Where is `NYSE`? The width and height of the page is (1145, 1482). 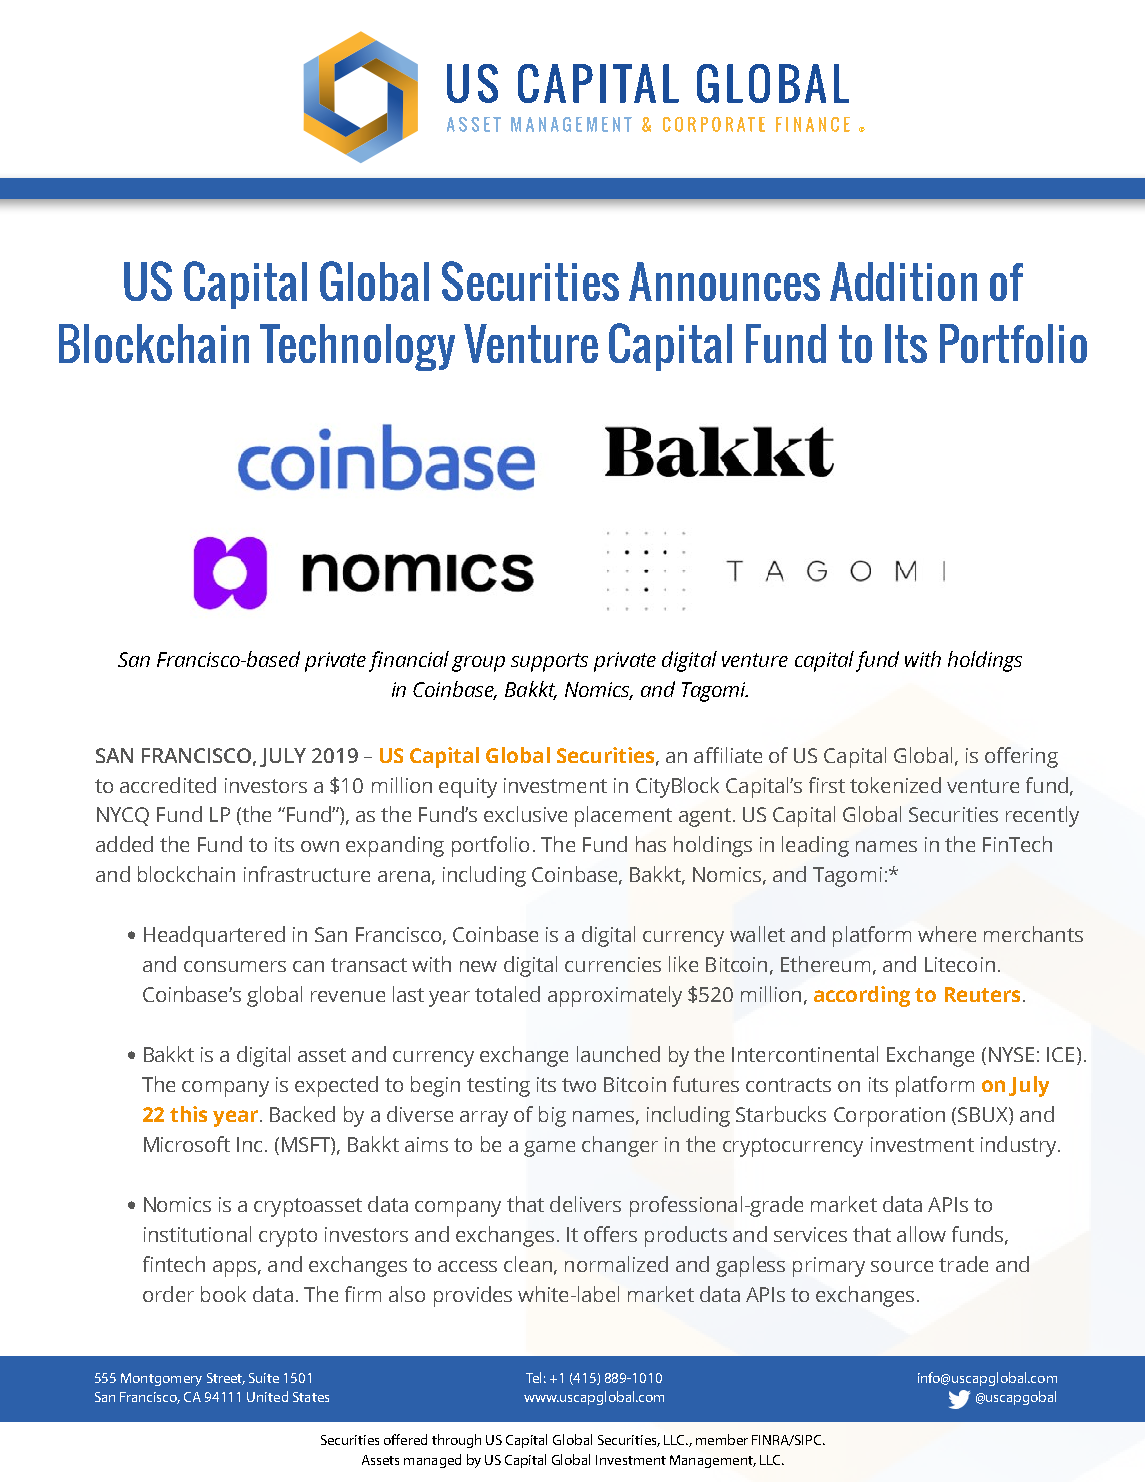
NYSE is located at coordinates (1011, 1054).
